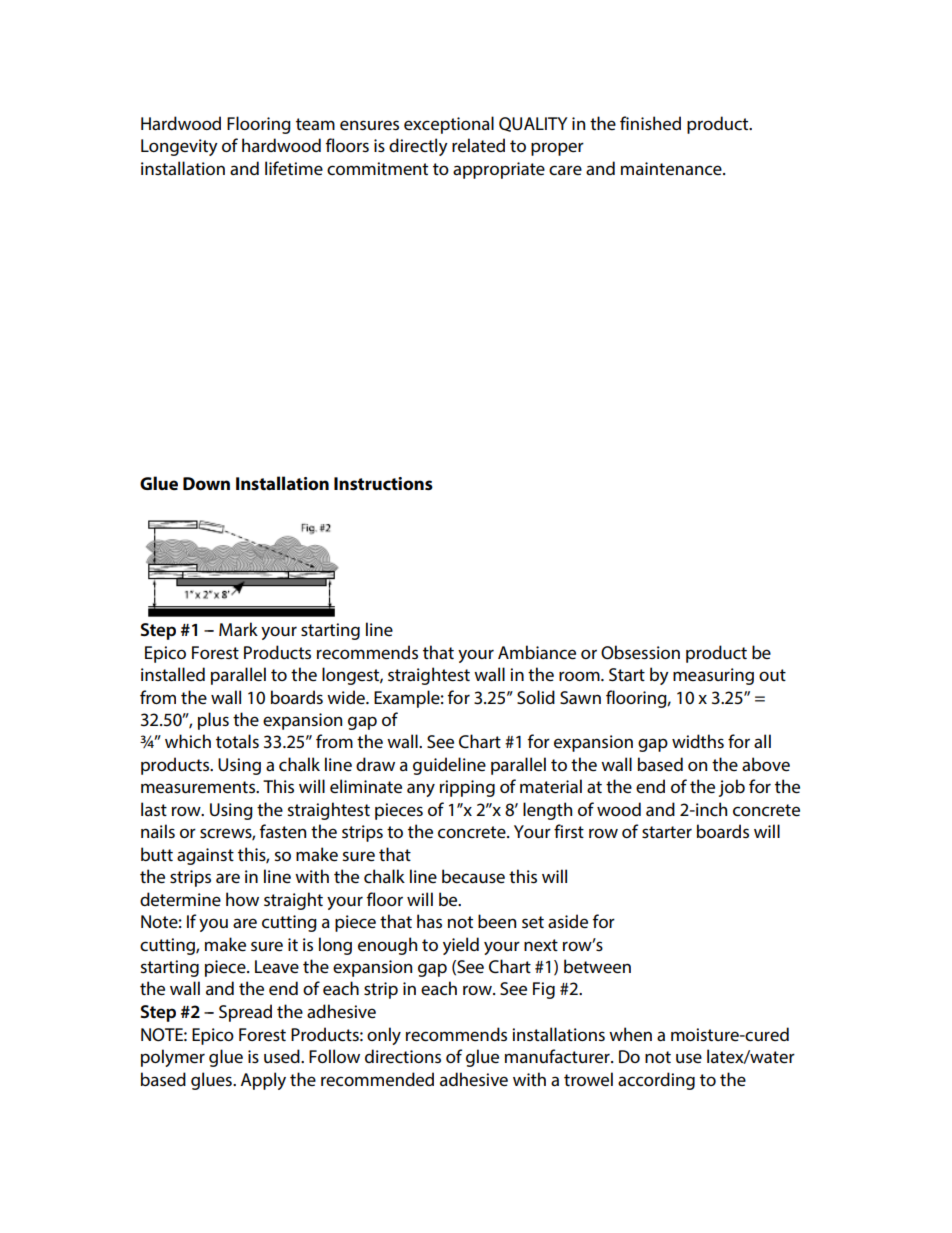 This screenshot has height=1233, width=952. I want to click on maintenance, so click(672, 169).
